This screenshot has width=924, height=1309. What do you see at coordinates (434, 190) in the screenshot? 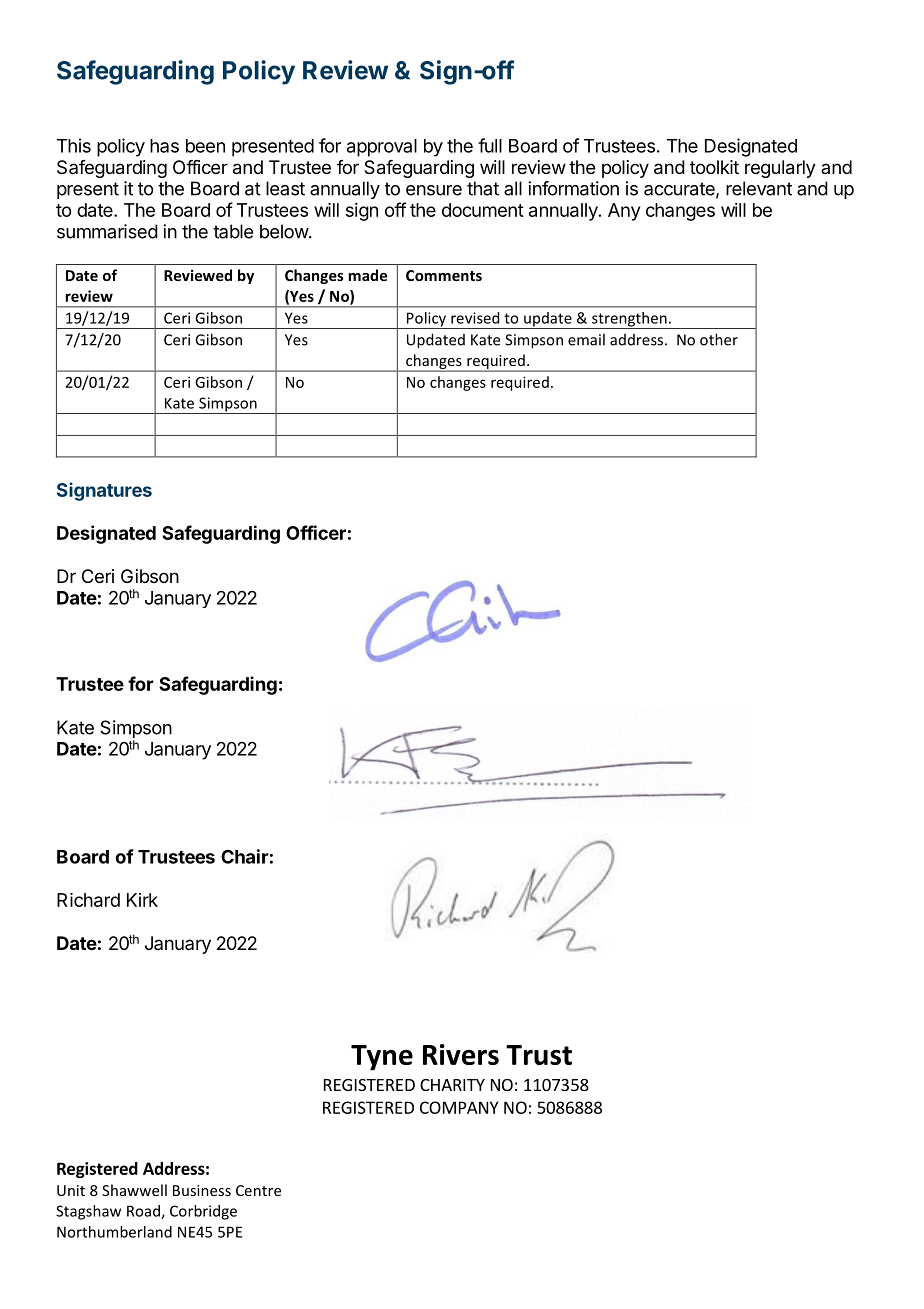
I see `ensure` at bounding box center [434, 190].
